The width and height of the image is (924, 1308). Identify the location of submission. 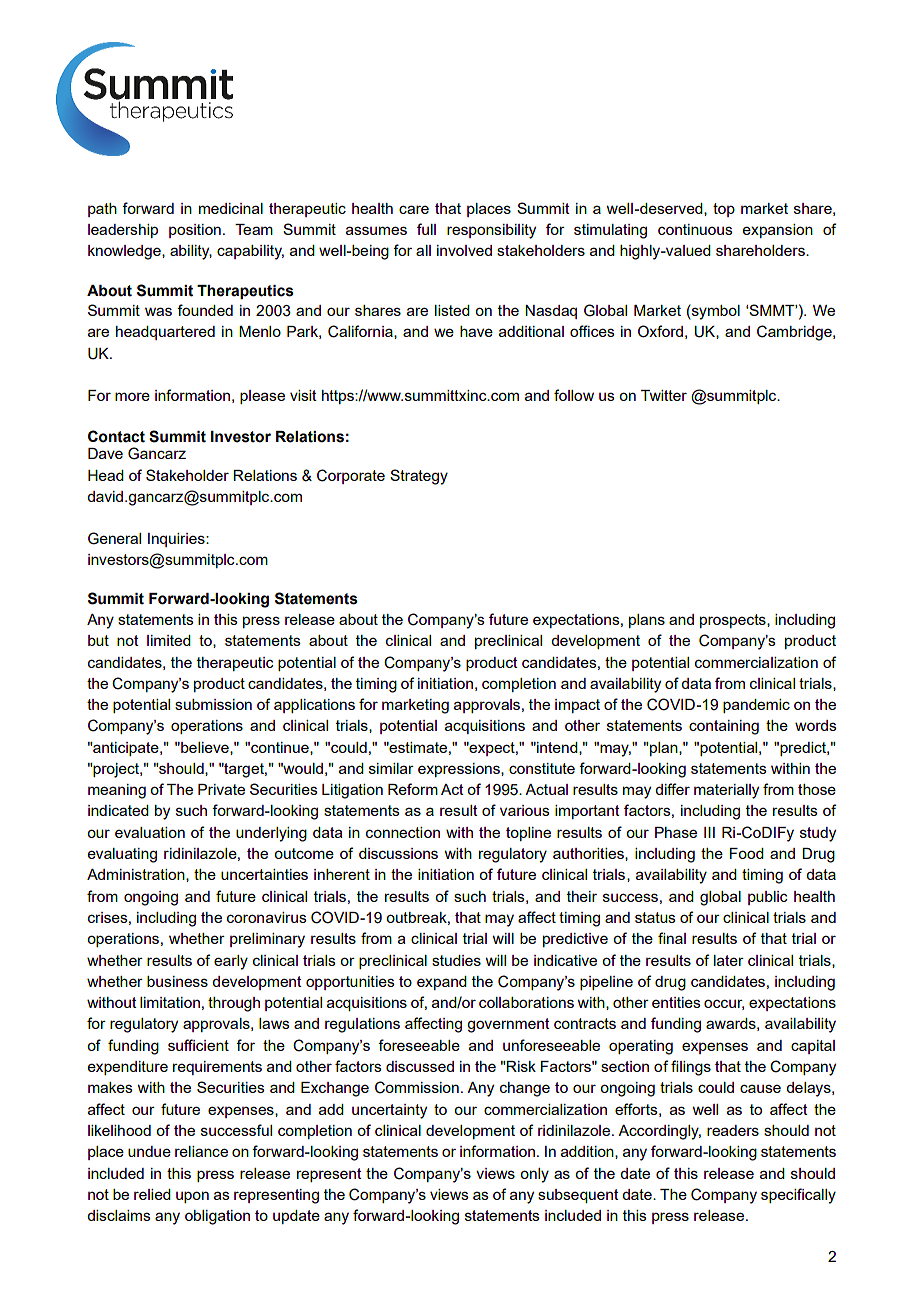
(213, 704).
